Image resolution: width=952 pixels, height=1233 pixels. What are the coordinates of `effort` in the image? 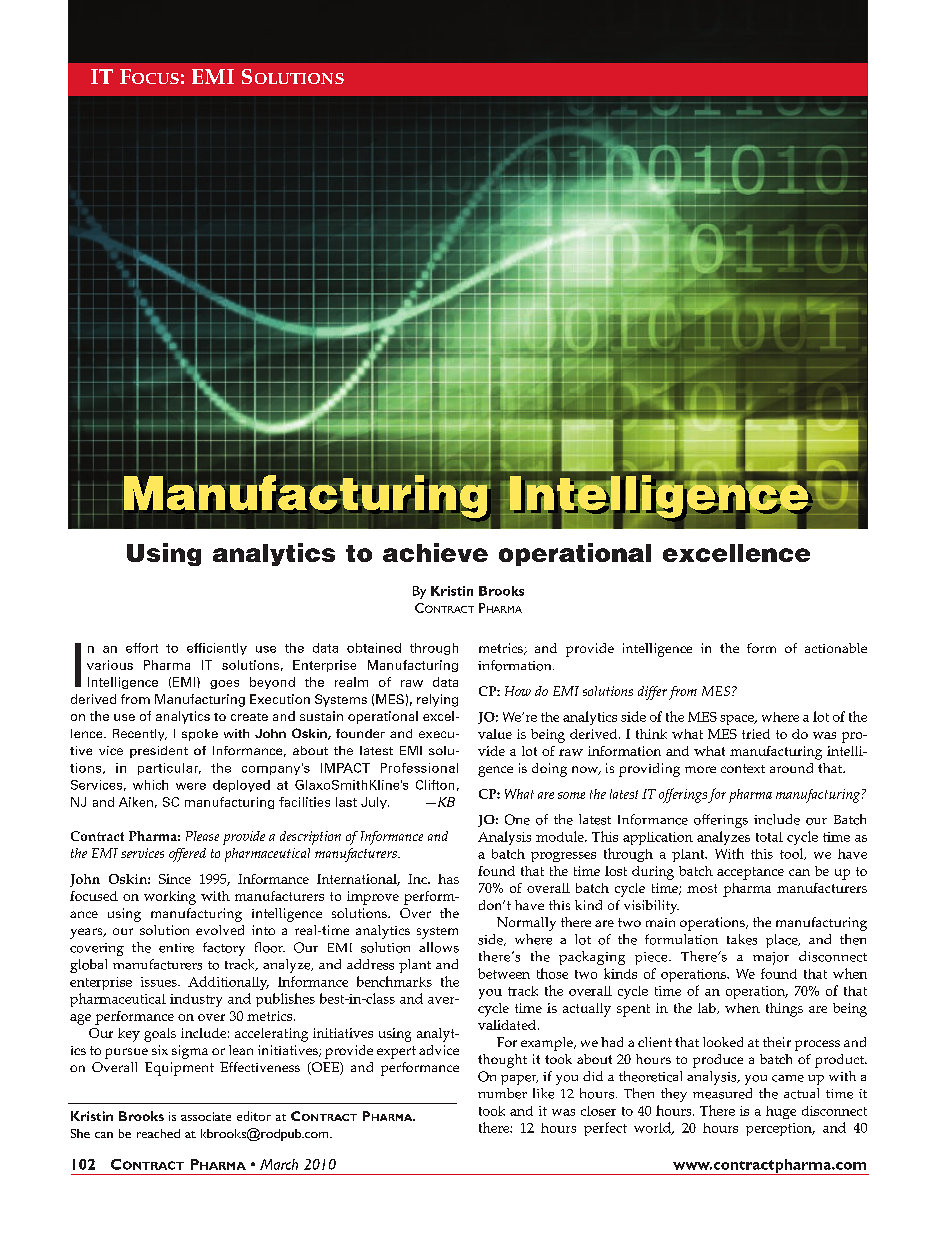 It's located at (142, 648).
